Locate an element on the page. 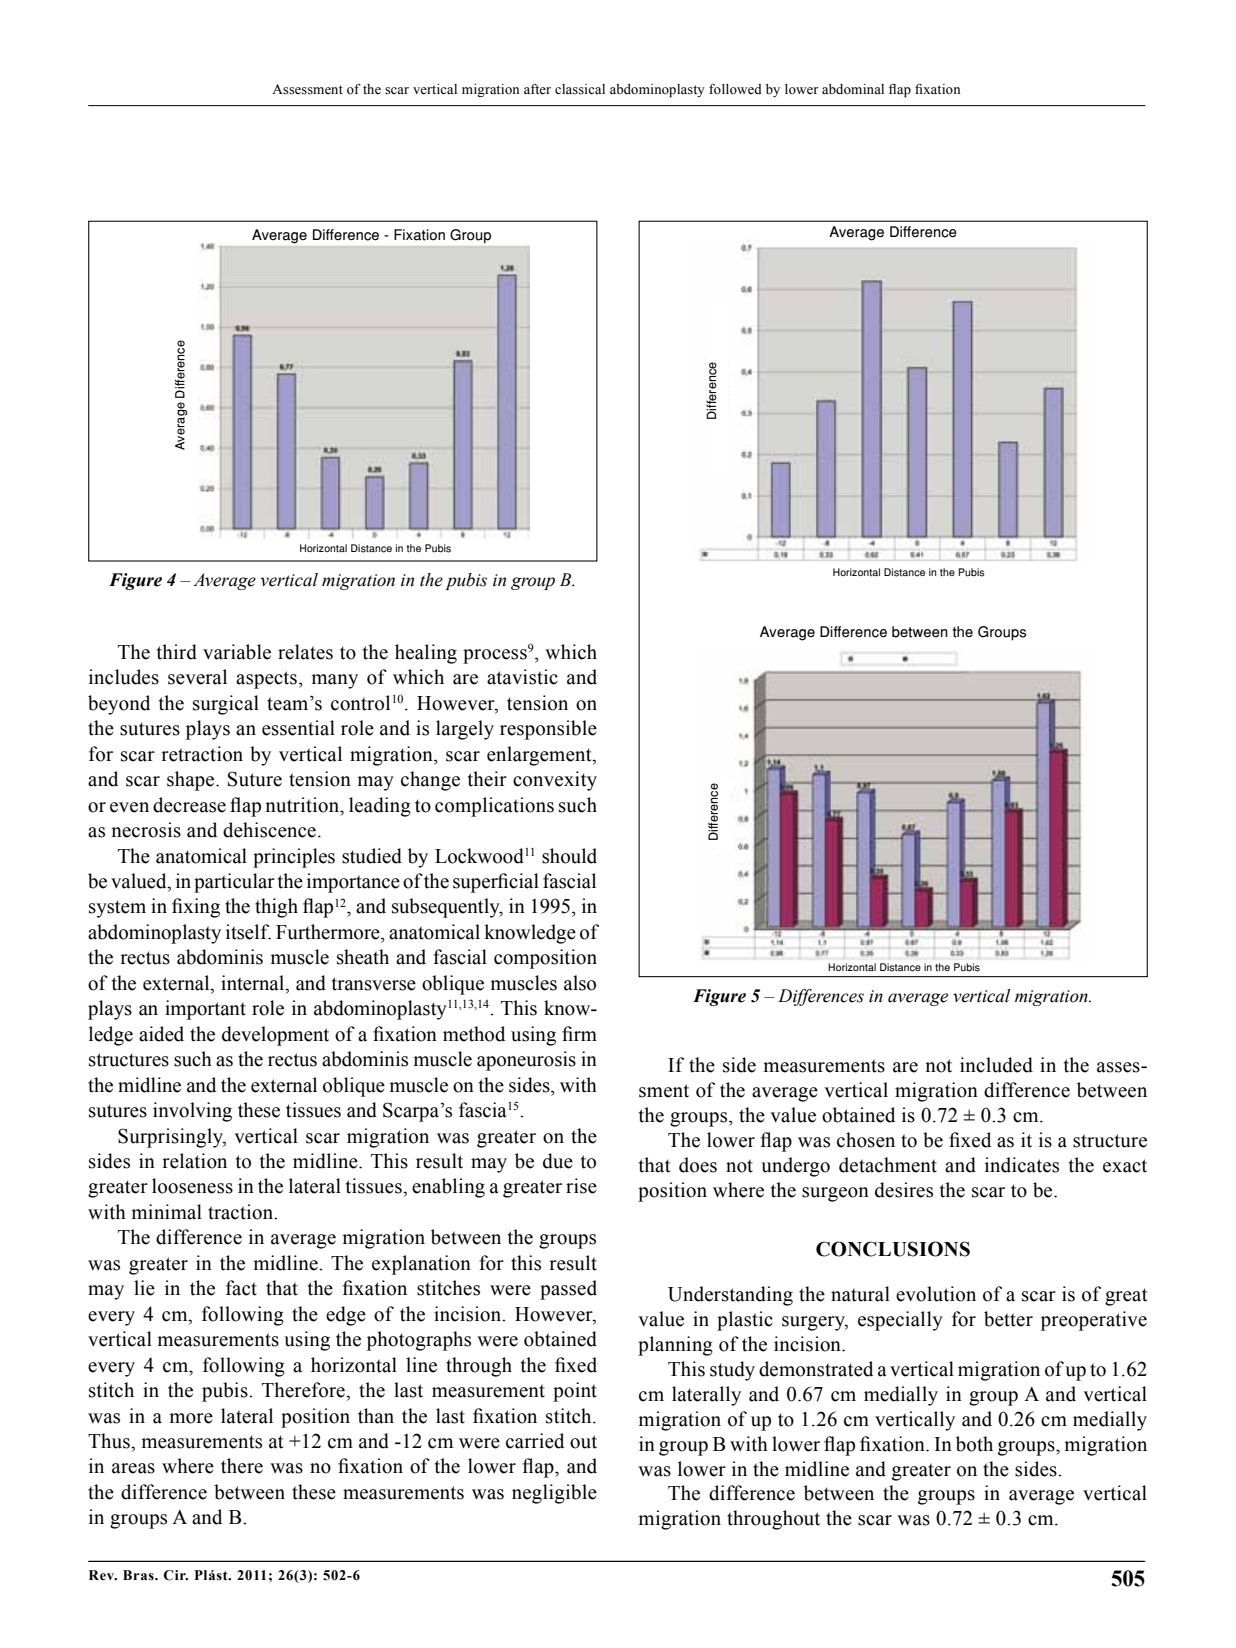  after is located at coordinates (537, 89).
